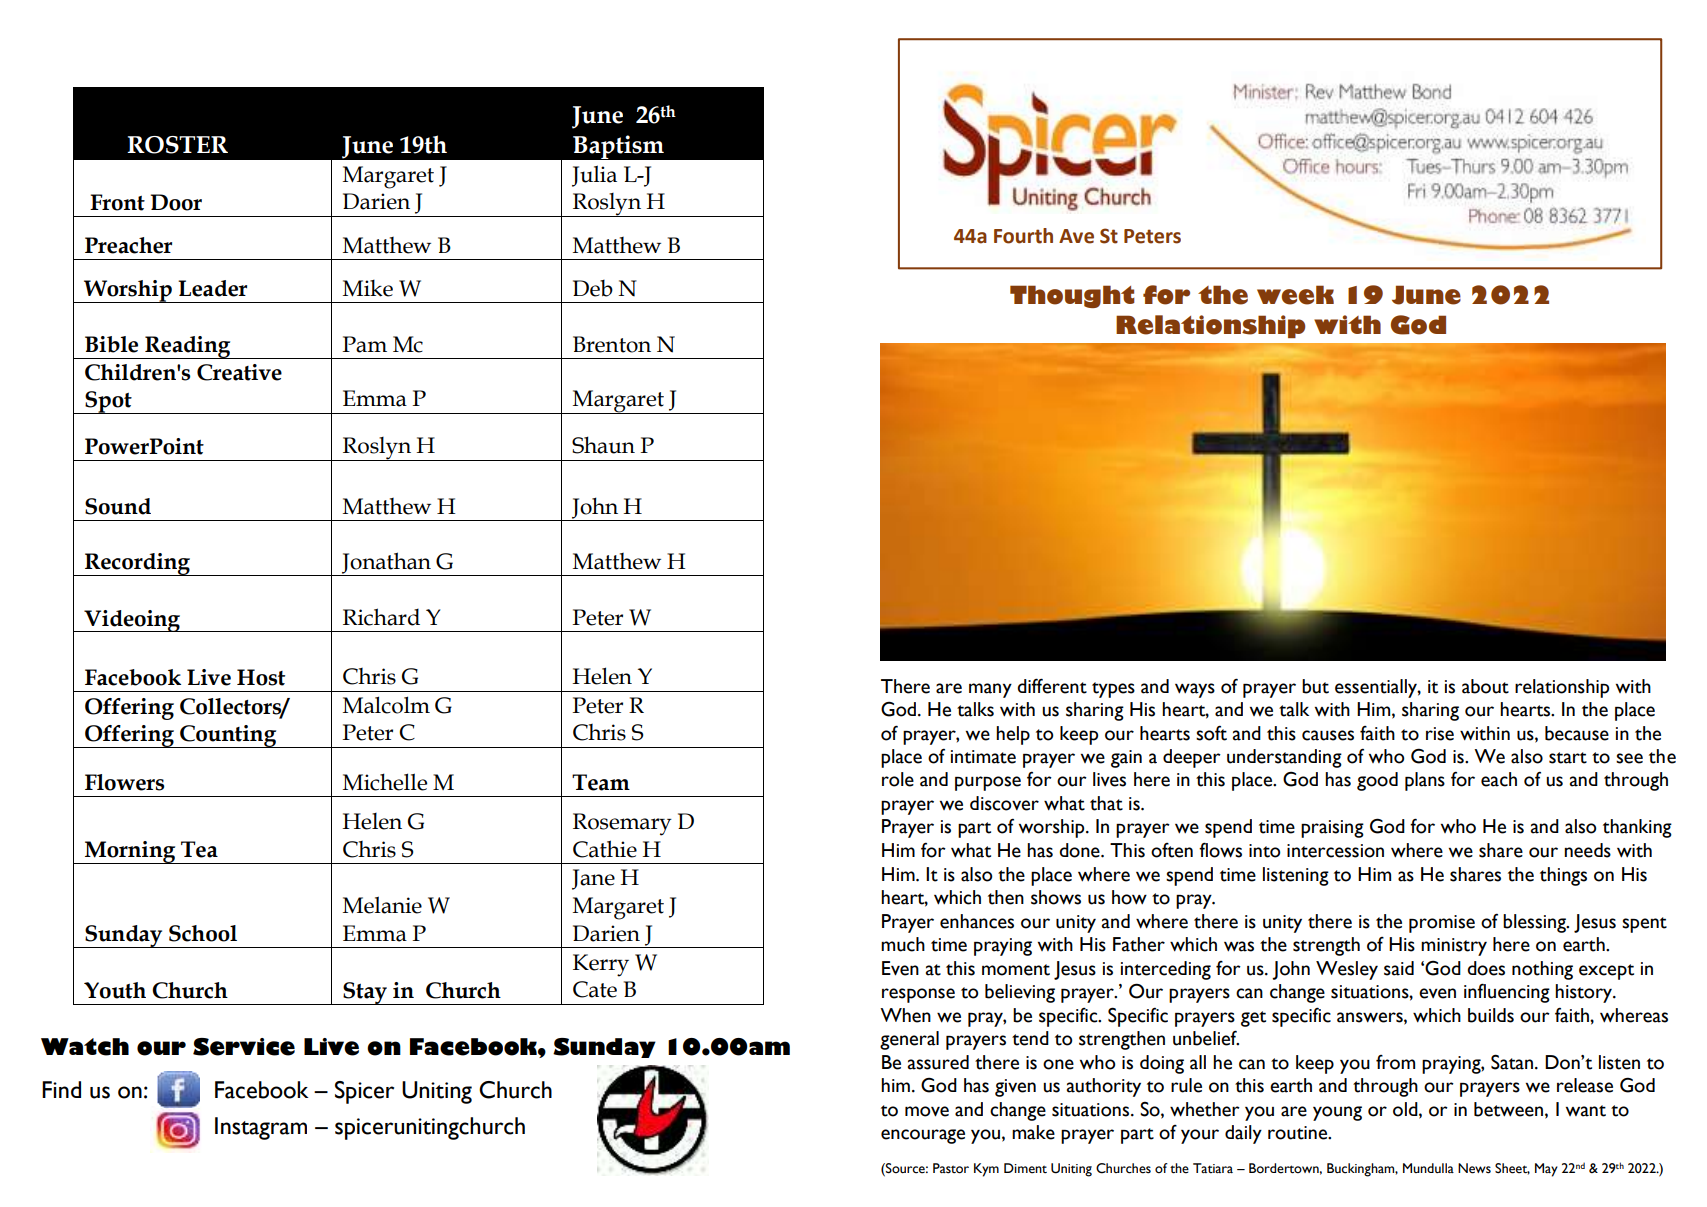 This screenshot has width=1707, height=1207. What do you see at coordinates (261, 677) in the screenshot?
I see `Host` at bounding box center [261, 677].
